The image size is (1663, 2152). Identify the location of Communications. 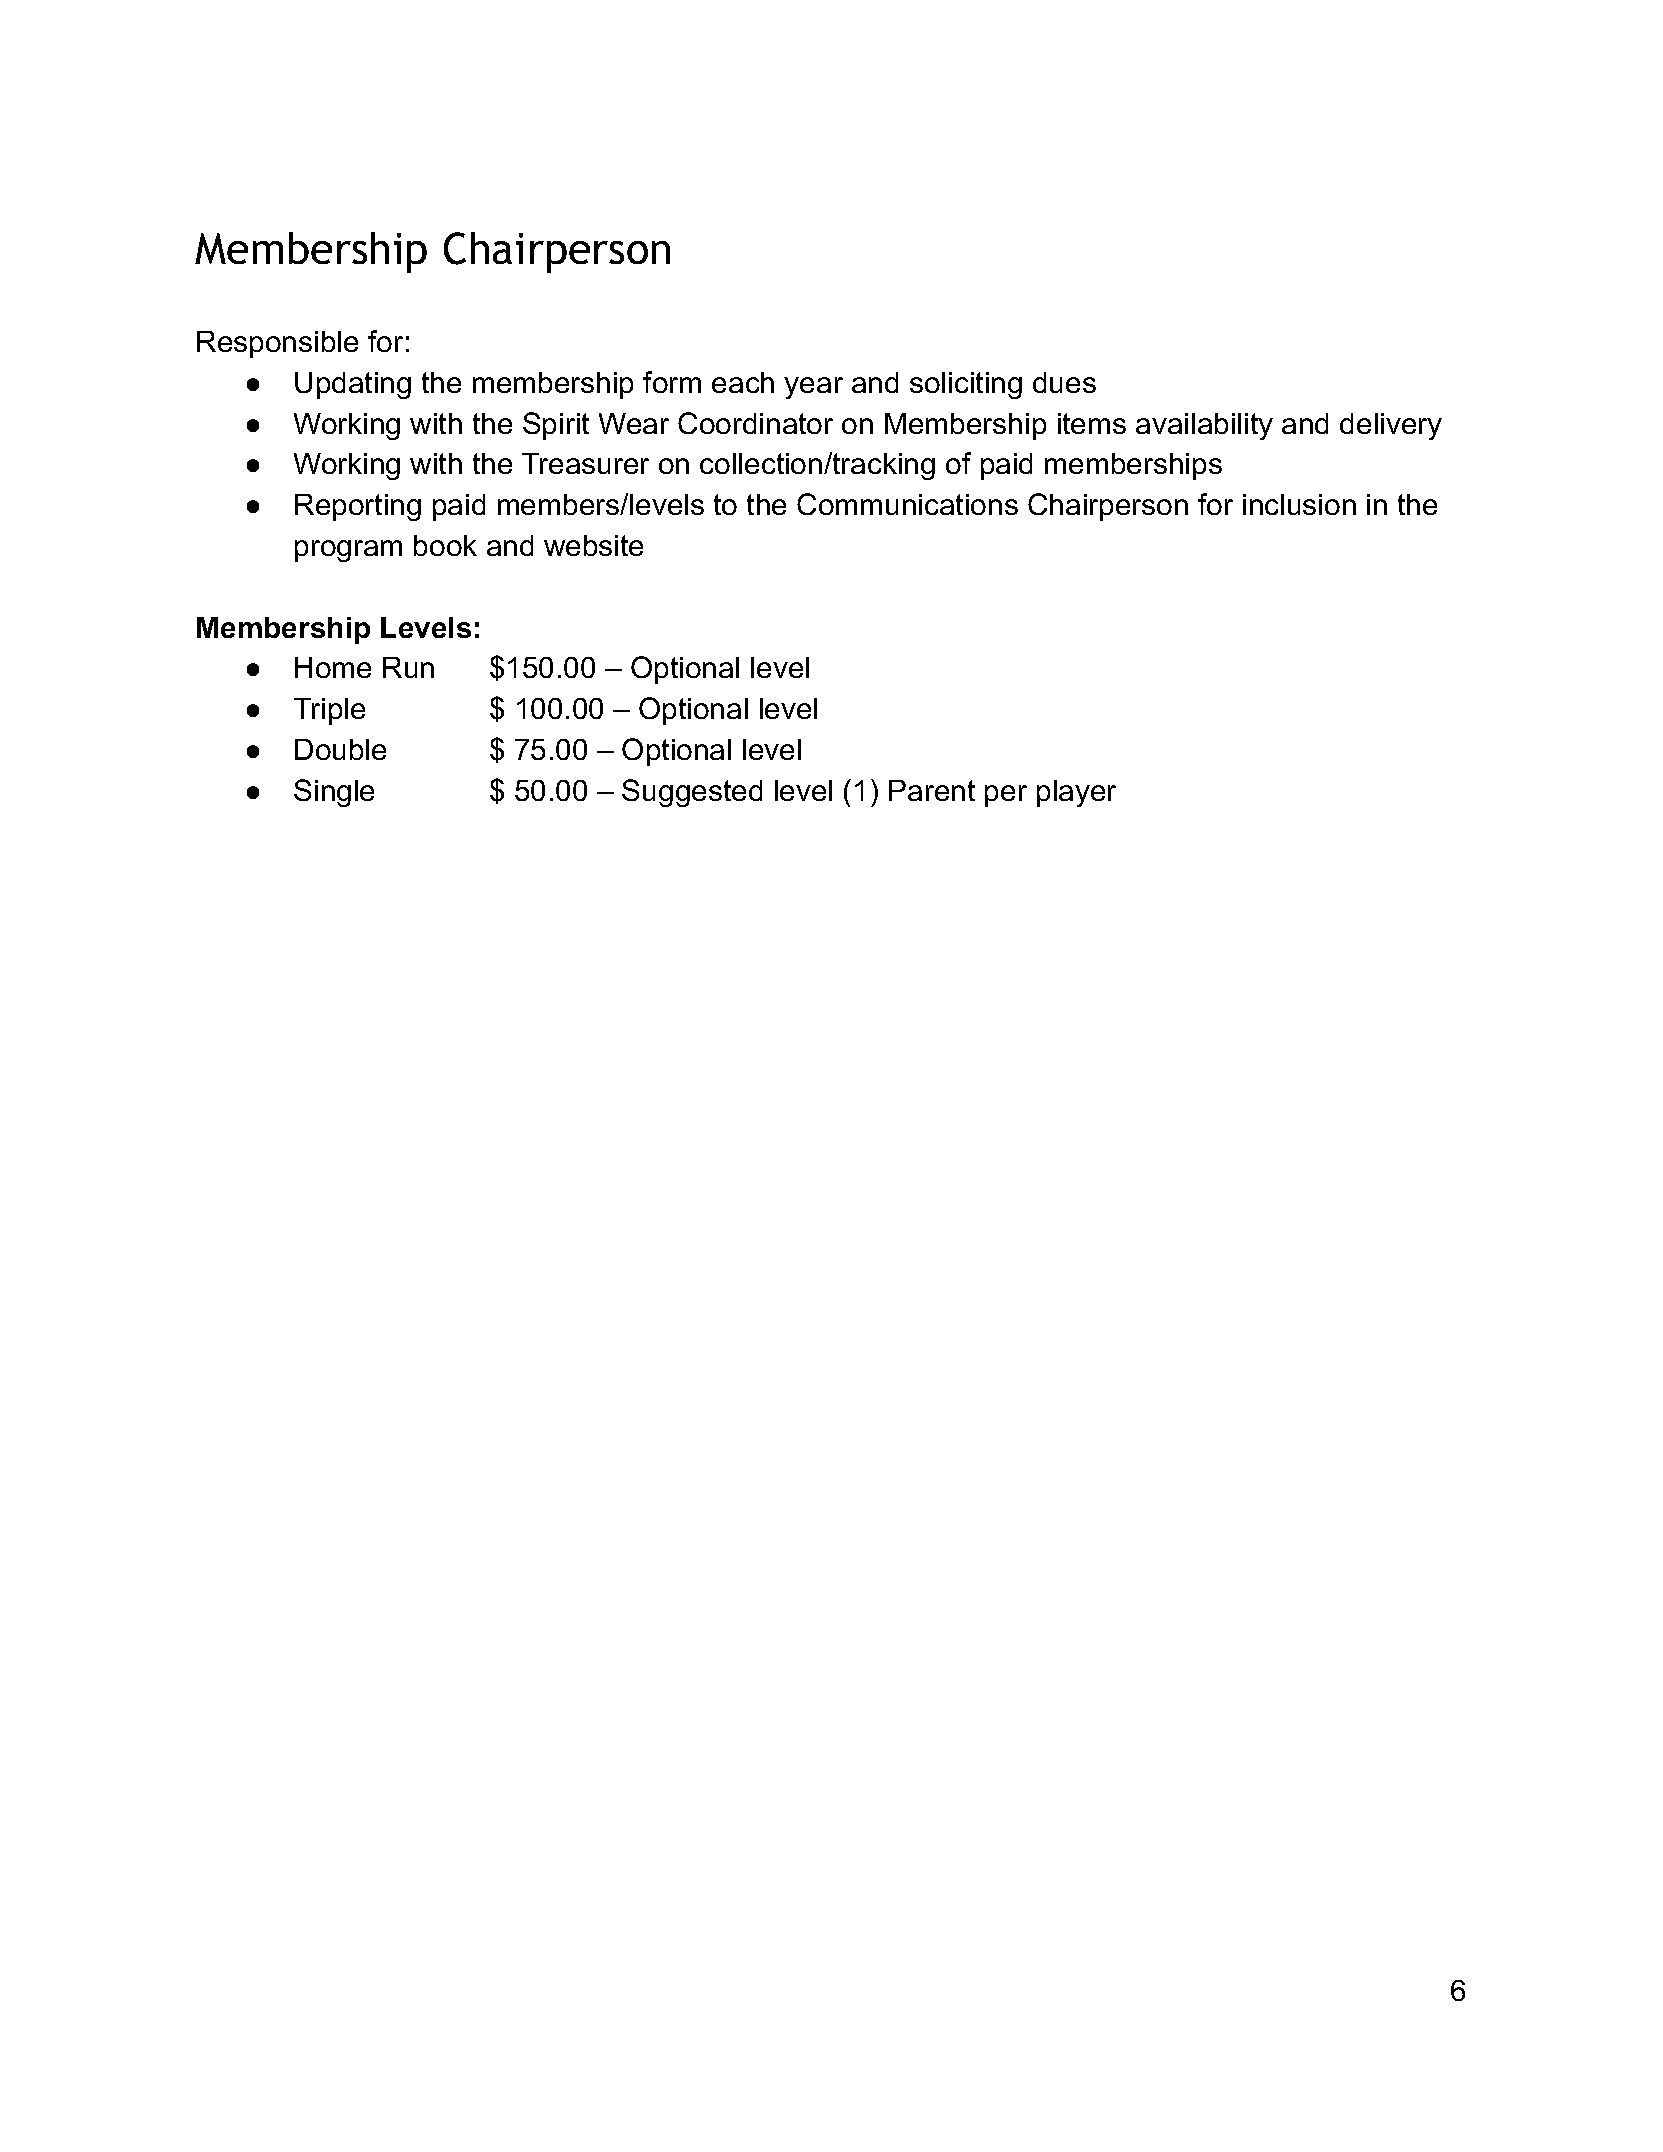
(907, 504).
